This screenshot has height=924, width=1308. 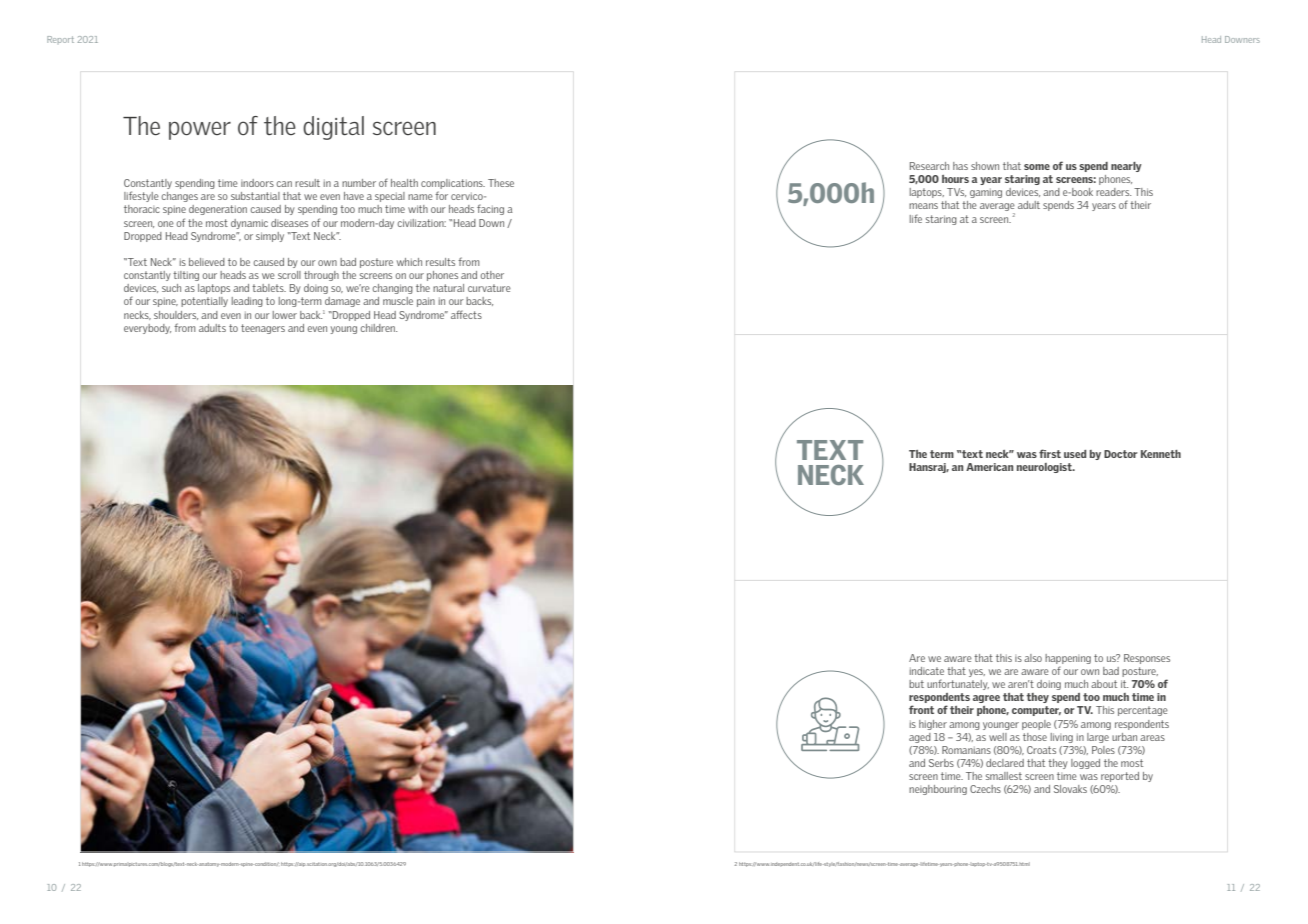 What do you see at coordinates (920, 738) in the screenshot?
I see `aged` at bounding box center [920, 738].
